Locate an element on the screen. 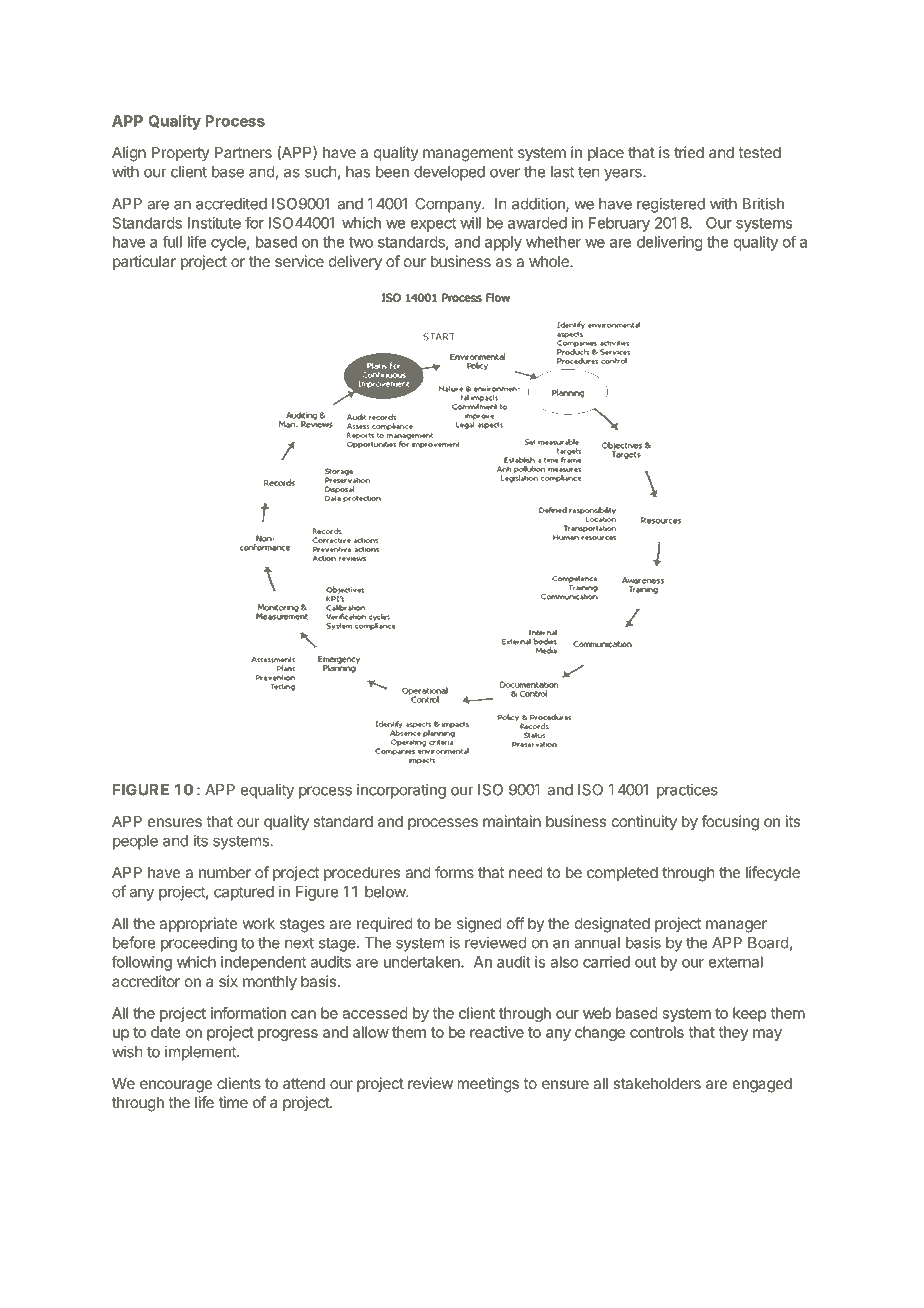 The width and height of the screenshot is (924, 1308). developed is located at coordinates (449, 173).
